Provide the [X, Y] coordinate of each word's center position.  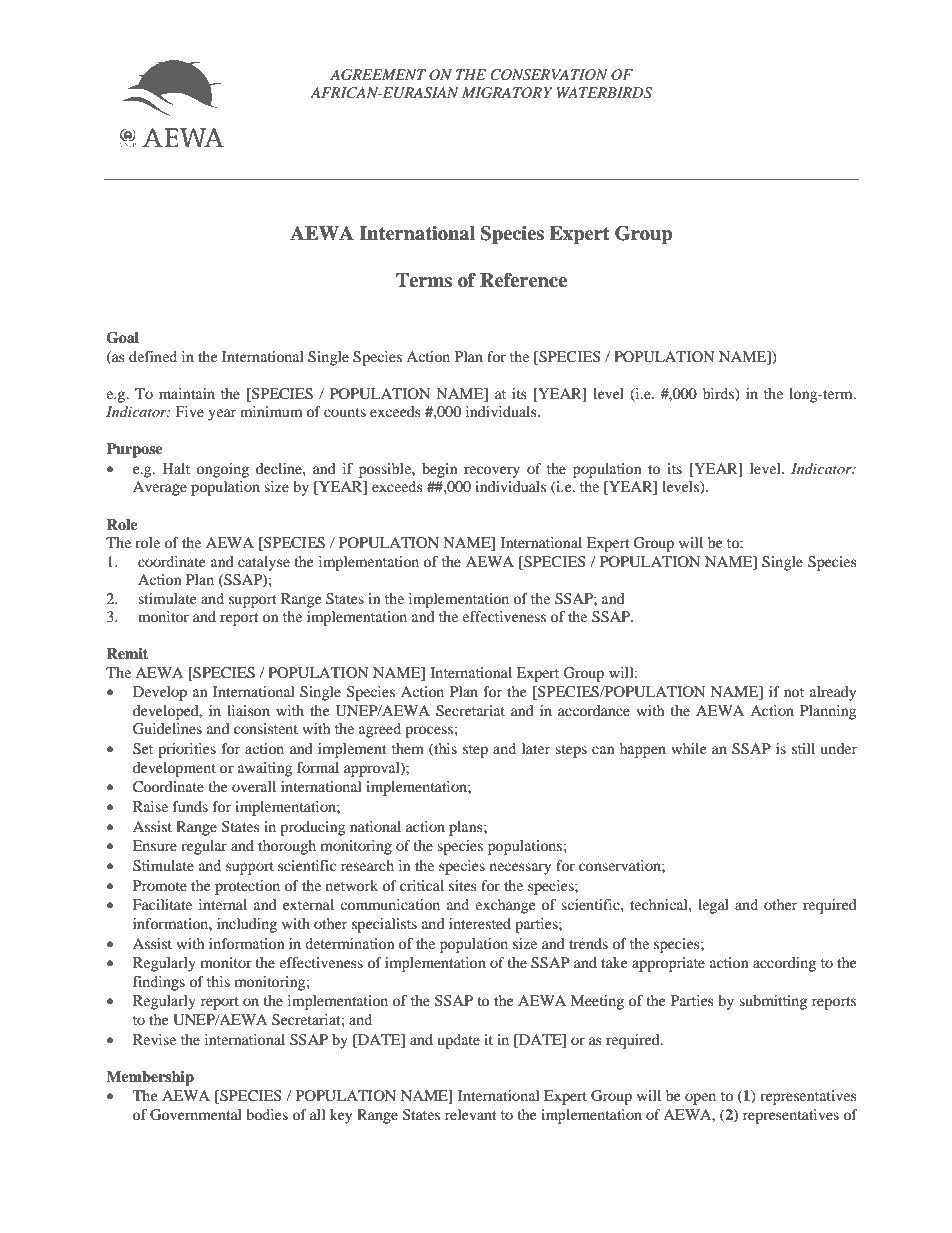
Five [189, 411]
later [536, 748]
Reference [523, 280]
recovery [492, 472]
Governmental [196, 1115]
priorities [187, 750]
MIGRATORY [507, 93]
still [803, 748]
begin [439, 470]
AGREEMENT [378, 75]
